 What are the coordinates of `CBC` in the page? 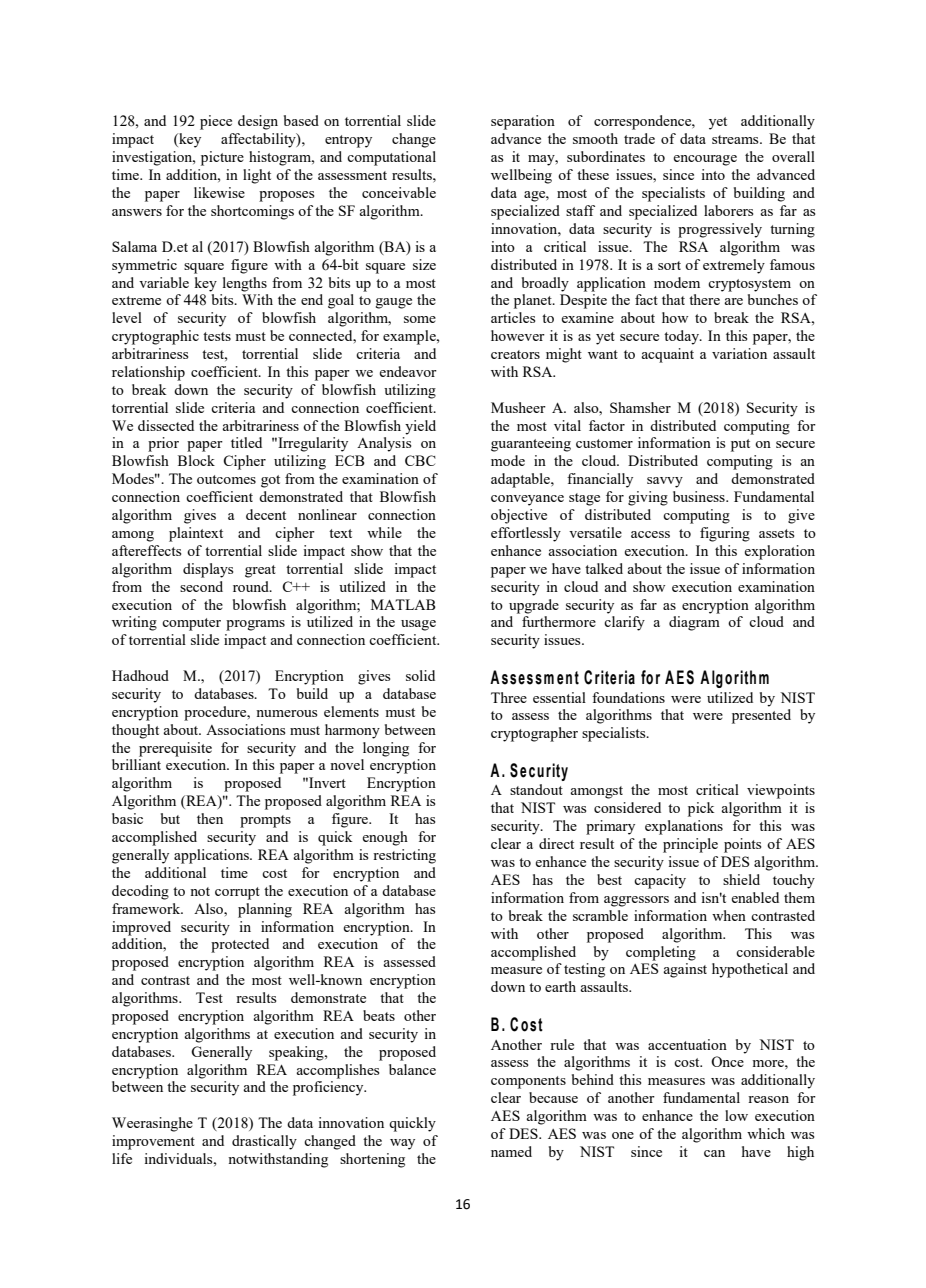 It's located at (420, 460).
